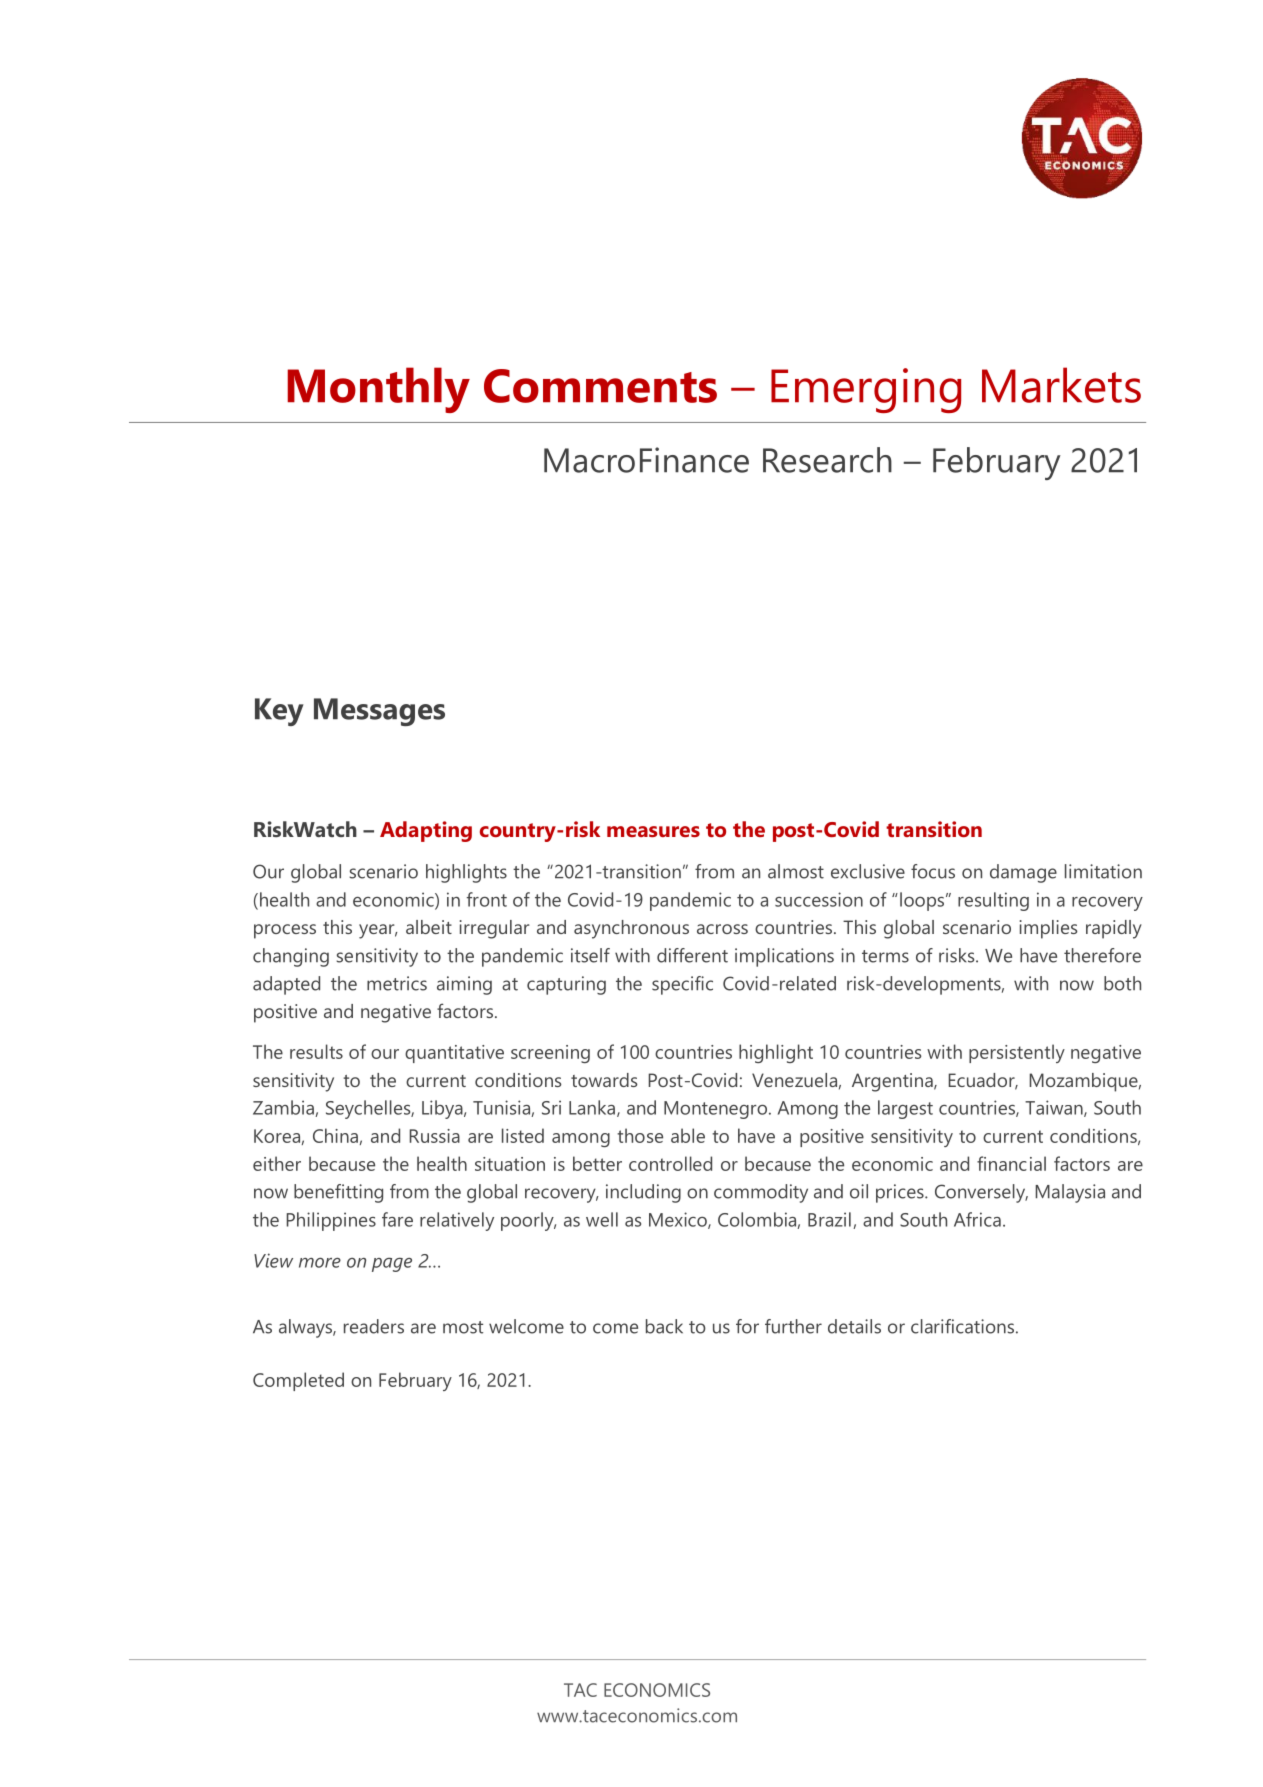 This image has height=1787, width=1263. What do you see at coordinates (1011, 1163) in the image?
I see `financial` at bounding box center [1011, 1163].
